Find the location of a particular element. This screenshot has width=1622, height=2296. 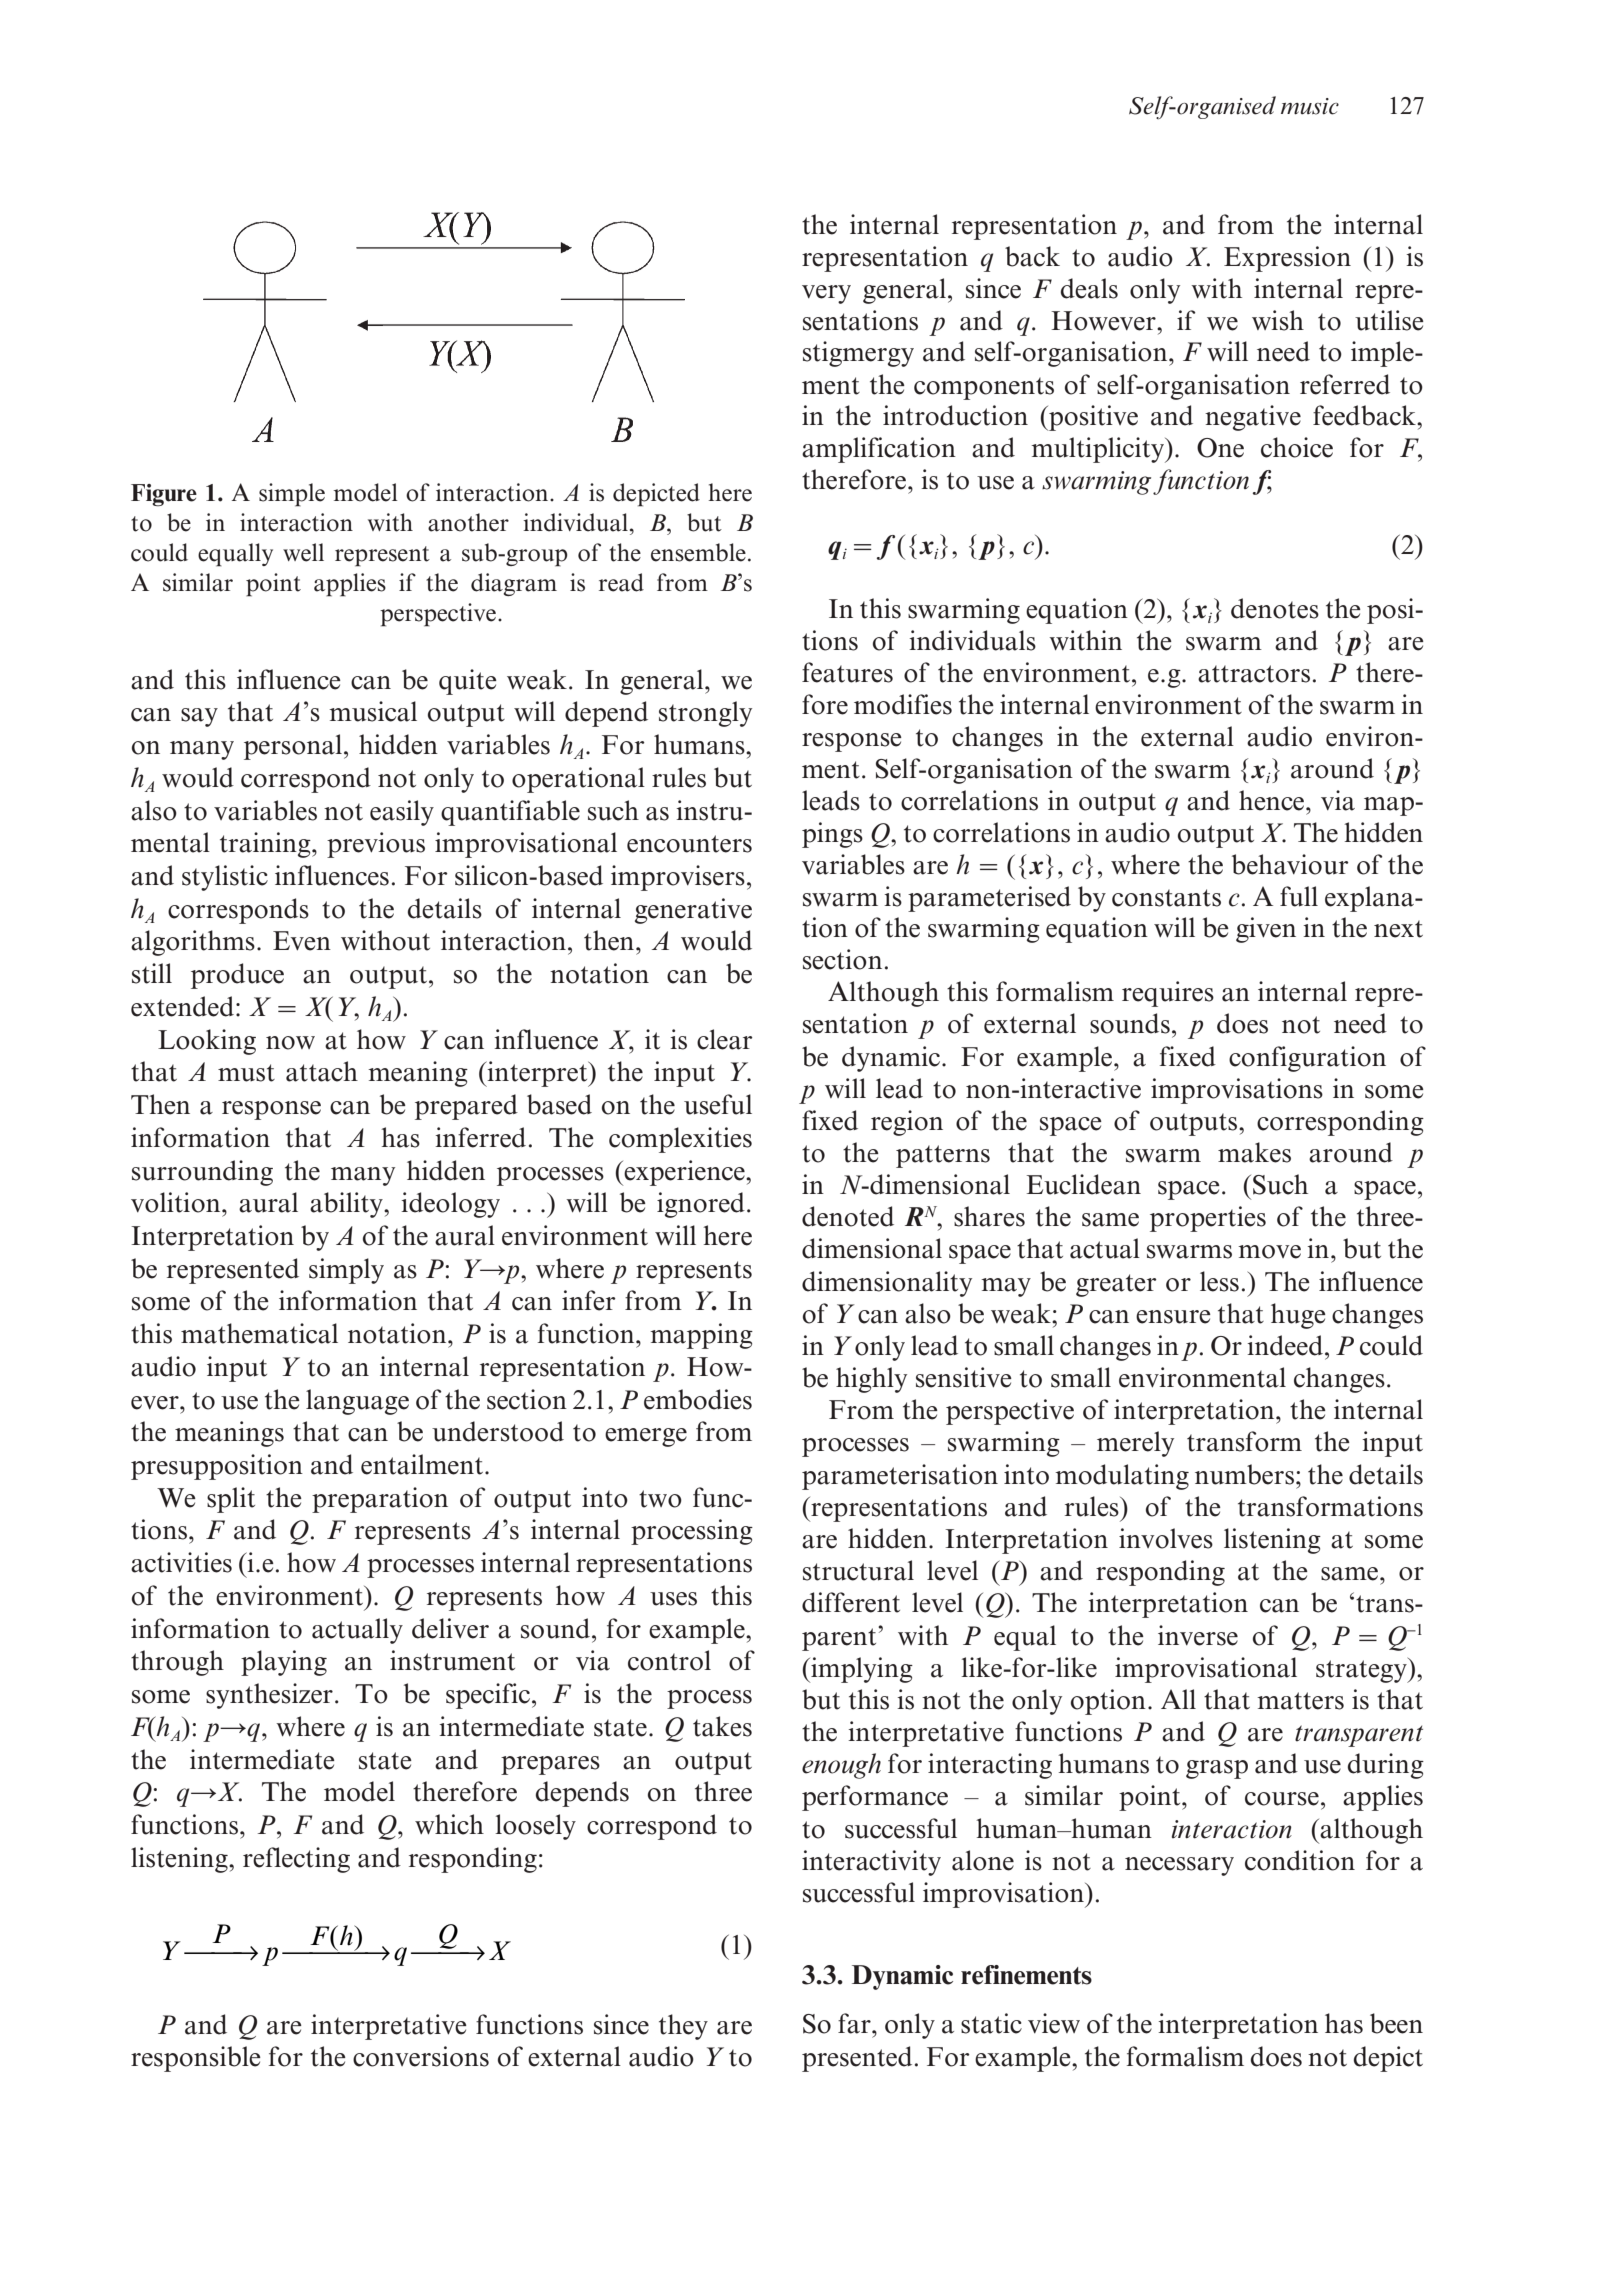

numbers is located at coordinates (1244, 1474).
